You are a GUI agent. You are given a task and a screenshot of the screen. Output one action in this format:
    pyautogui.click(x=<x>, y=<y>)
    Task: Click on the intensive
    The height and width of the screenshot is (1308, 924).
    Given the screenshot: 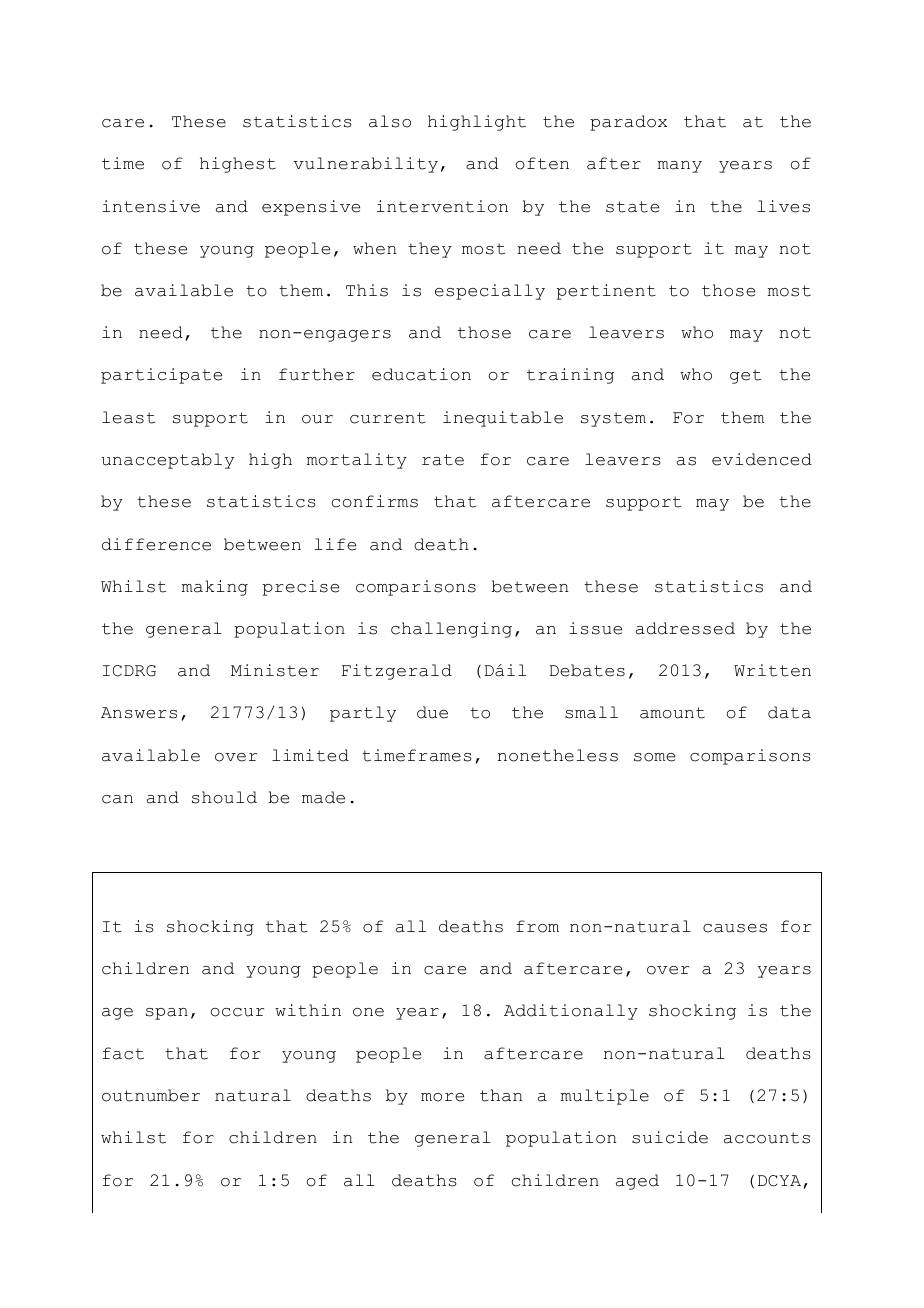 What is the action you would take?
    pyautogui.click(x=151, y=206)
